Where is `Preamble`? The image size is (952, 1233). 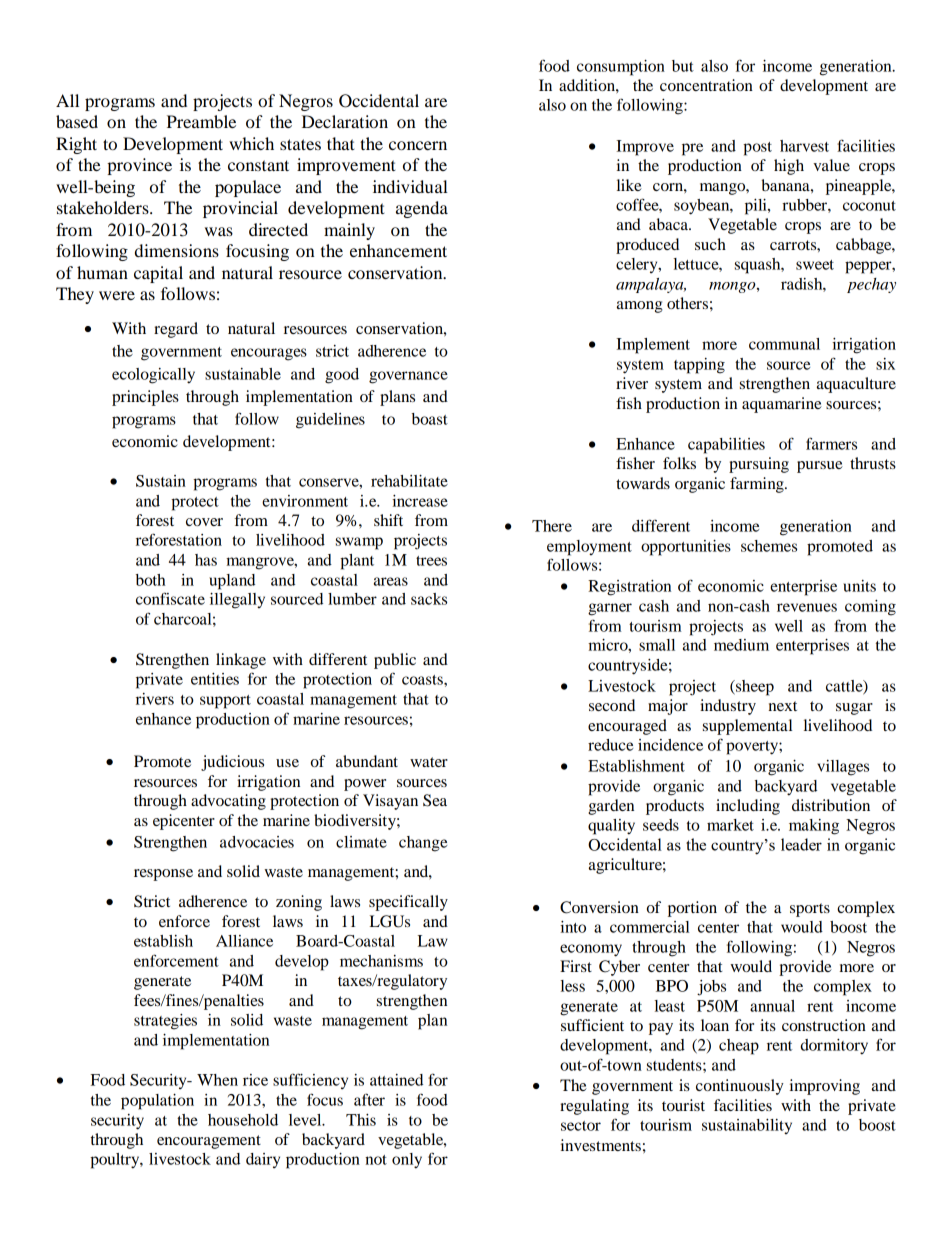 Preamble is located at coordinates (201, 121).
